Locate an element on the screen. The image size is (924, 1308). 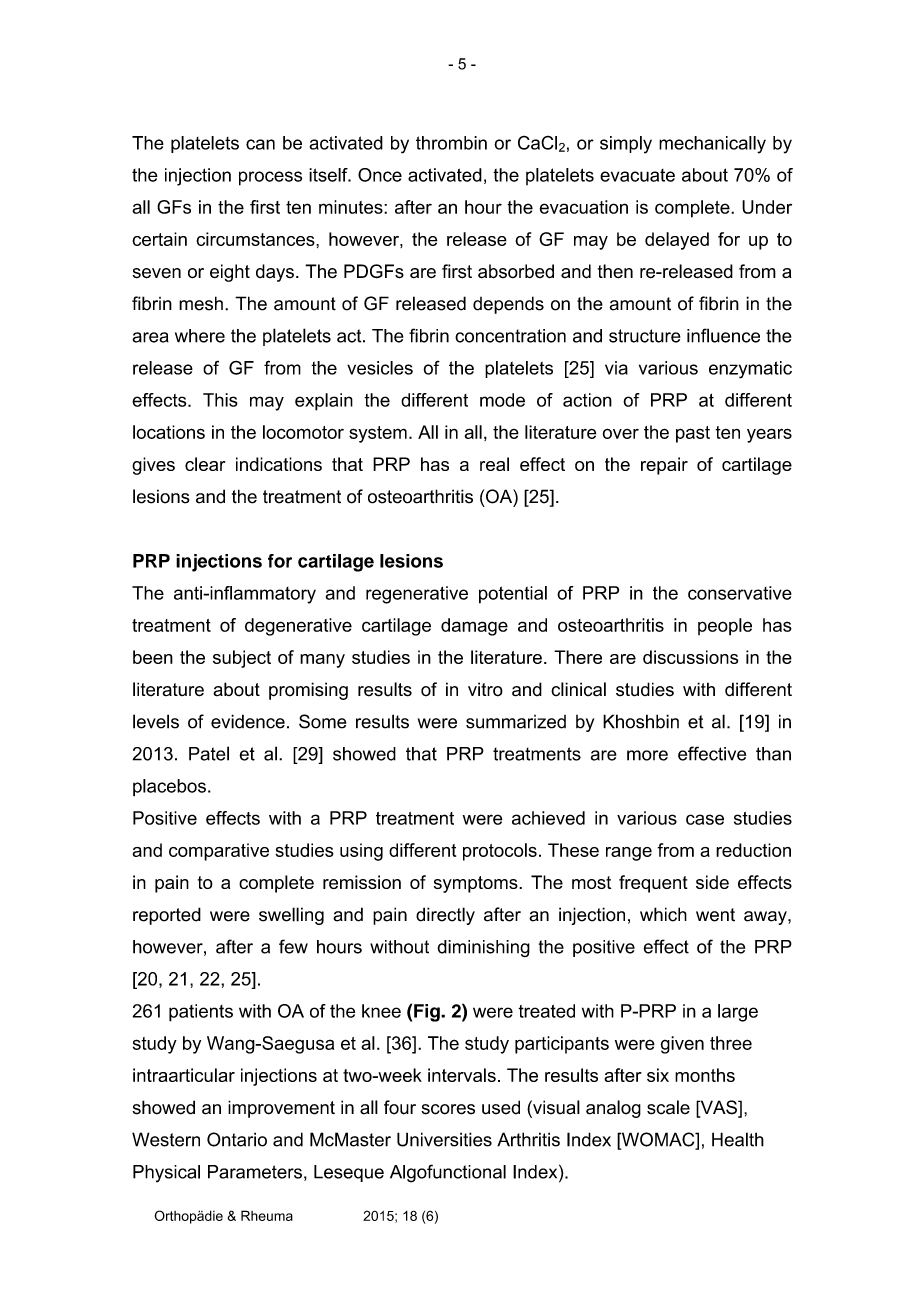
process is located at coordinates (270, 178).
